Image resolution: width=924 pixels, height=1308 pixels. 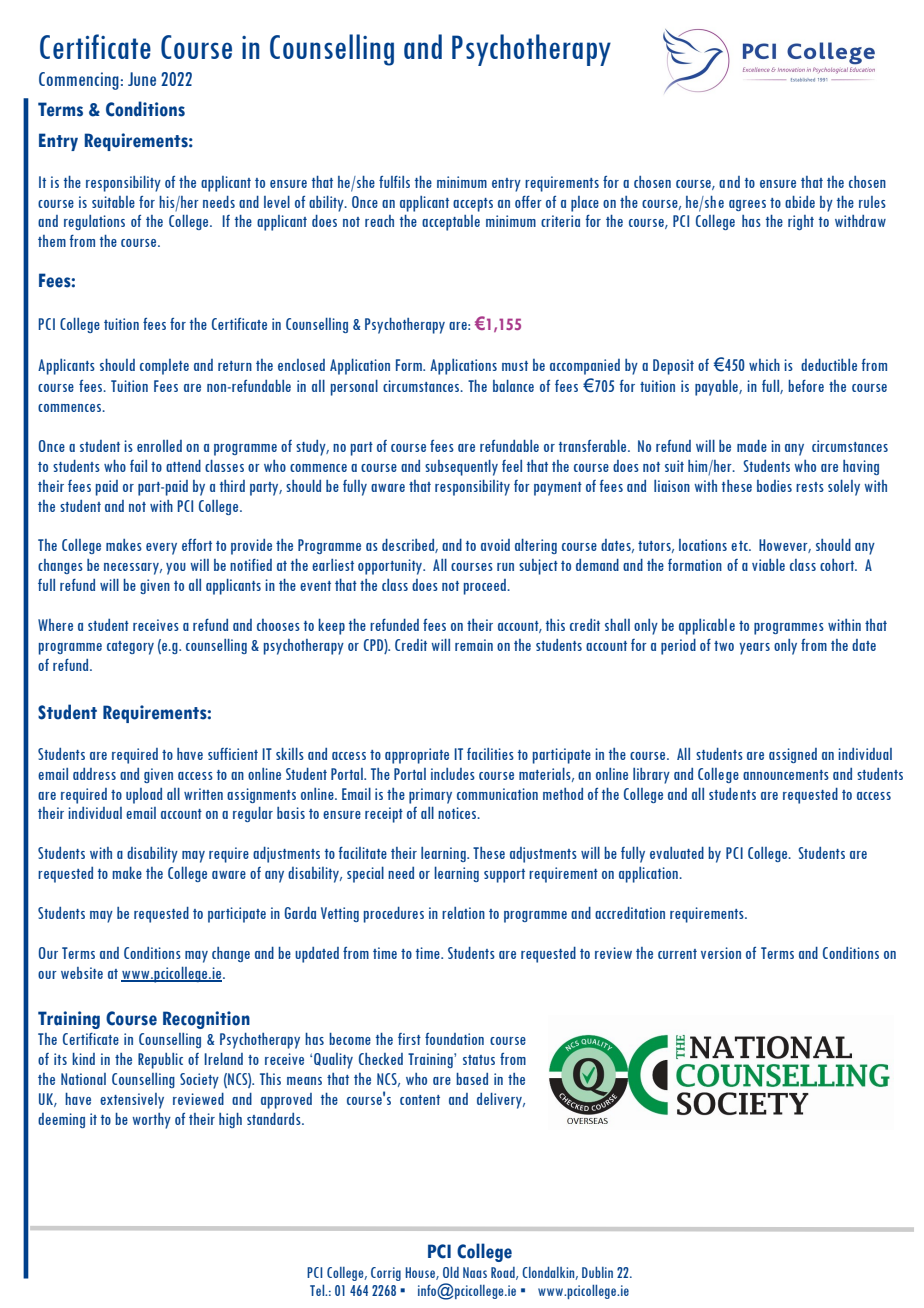 I want to click on remain, so click(x=474, y=645).
